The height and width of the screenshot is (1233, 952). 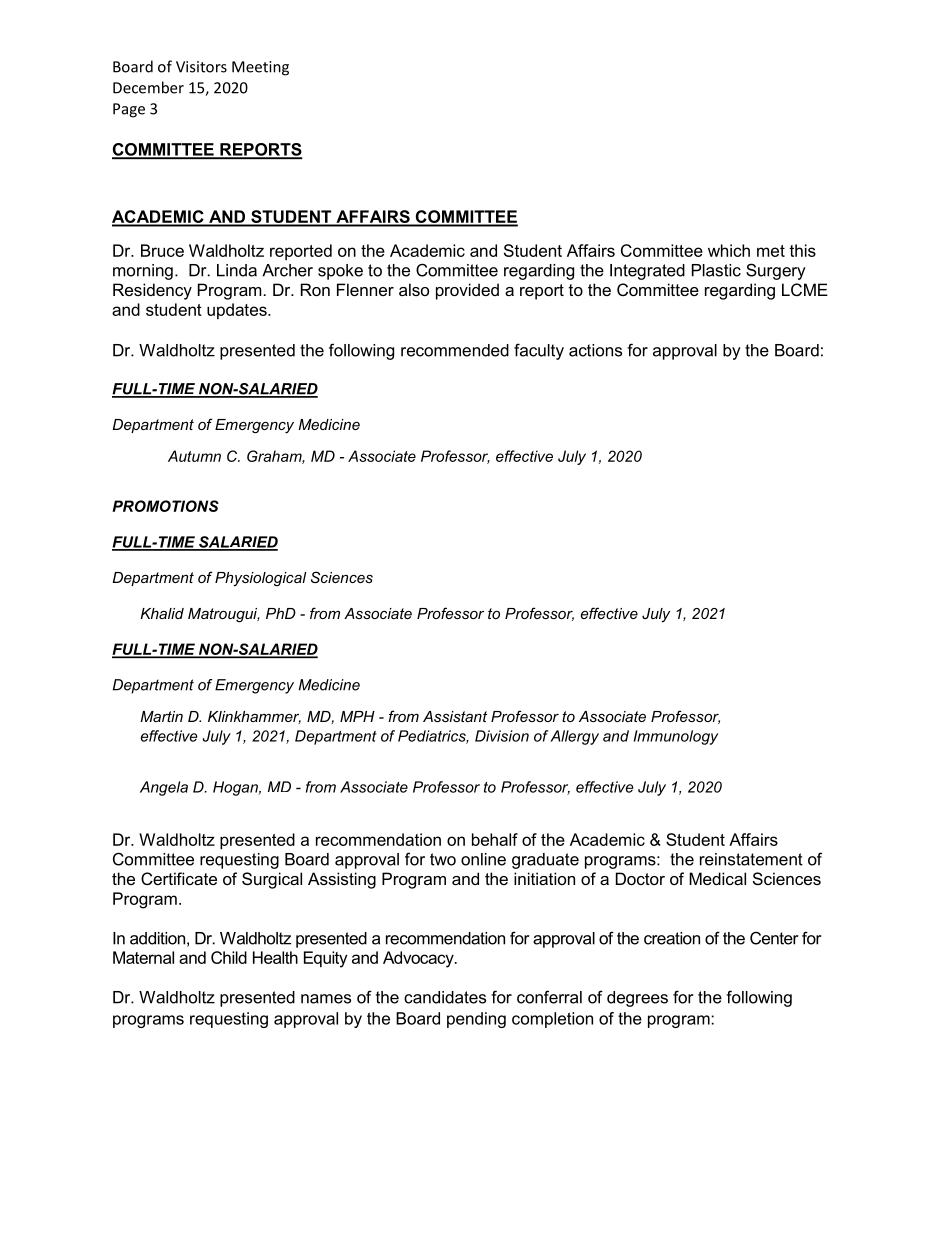 What do you see at coordinates (502, 736) in the screenshot?
I see `Division` at bounding box center [502, 736].
